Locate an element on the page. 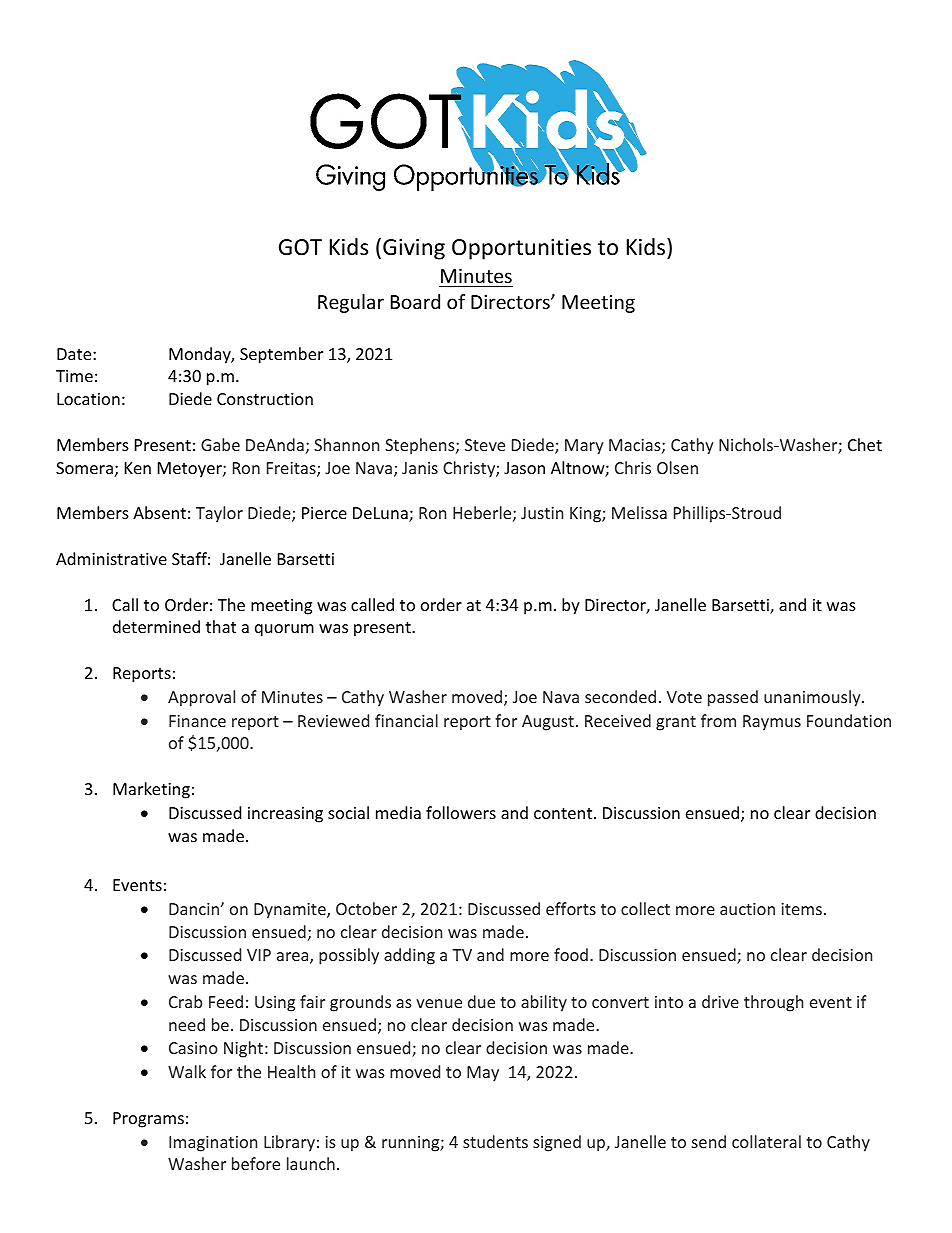 Image resolution: width=952 pixels, height=1233 pixels. followers is located at coordinates (461, 812).
